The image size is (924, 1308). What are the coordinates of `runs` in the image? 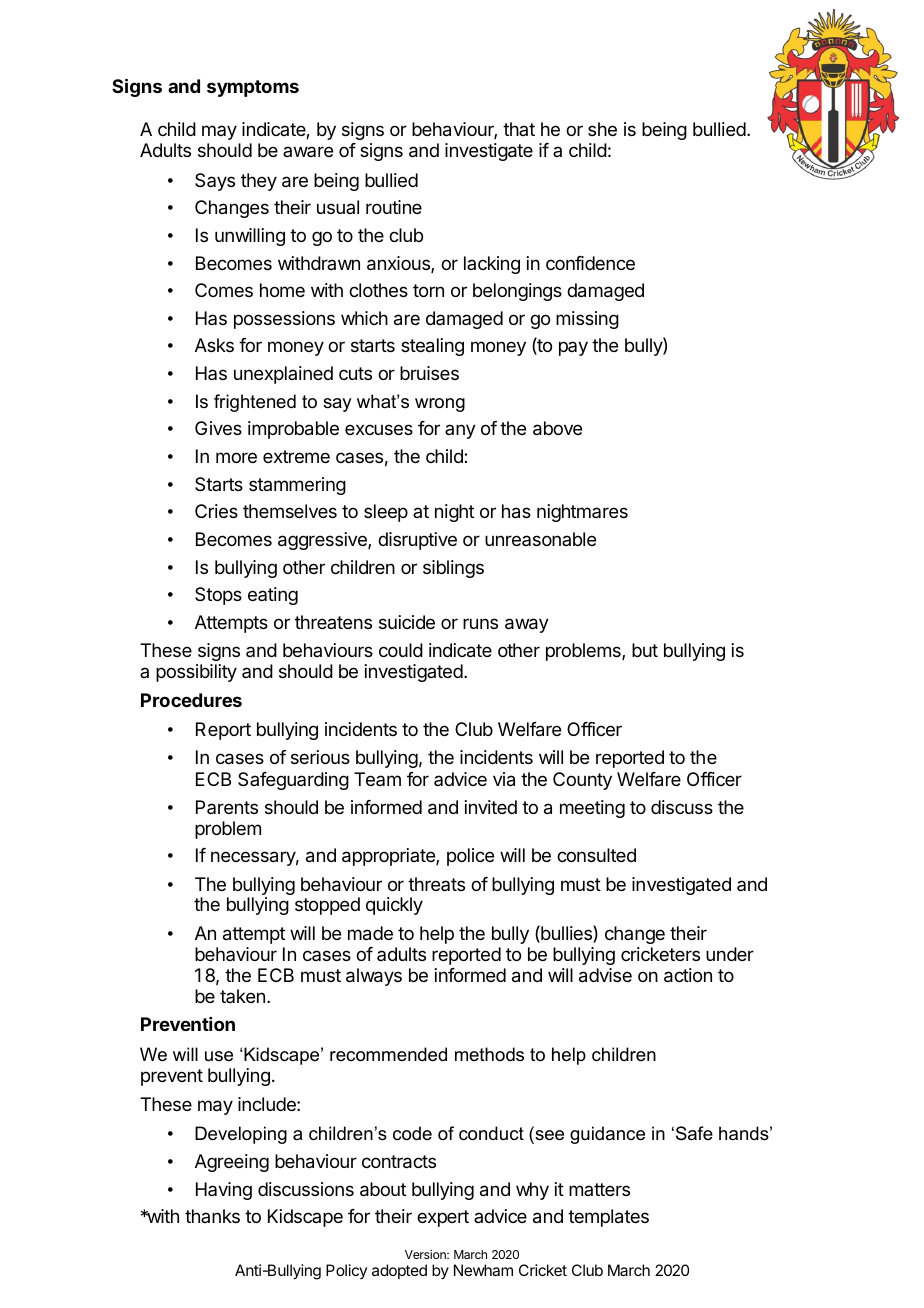 It's located at (480, 623).
